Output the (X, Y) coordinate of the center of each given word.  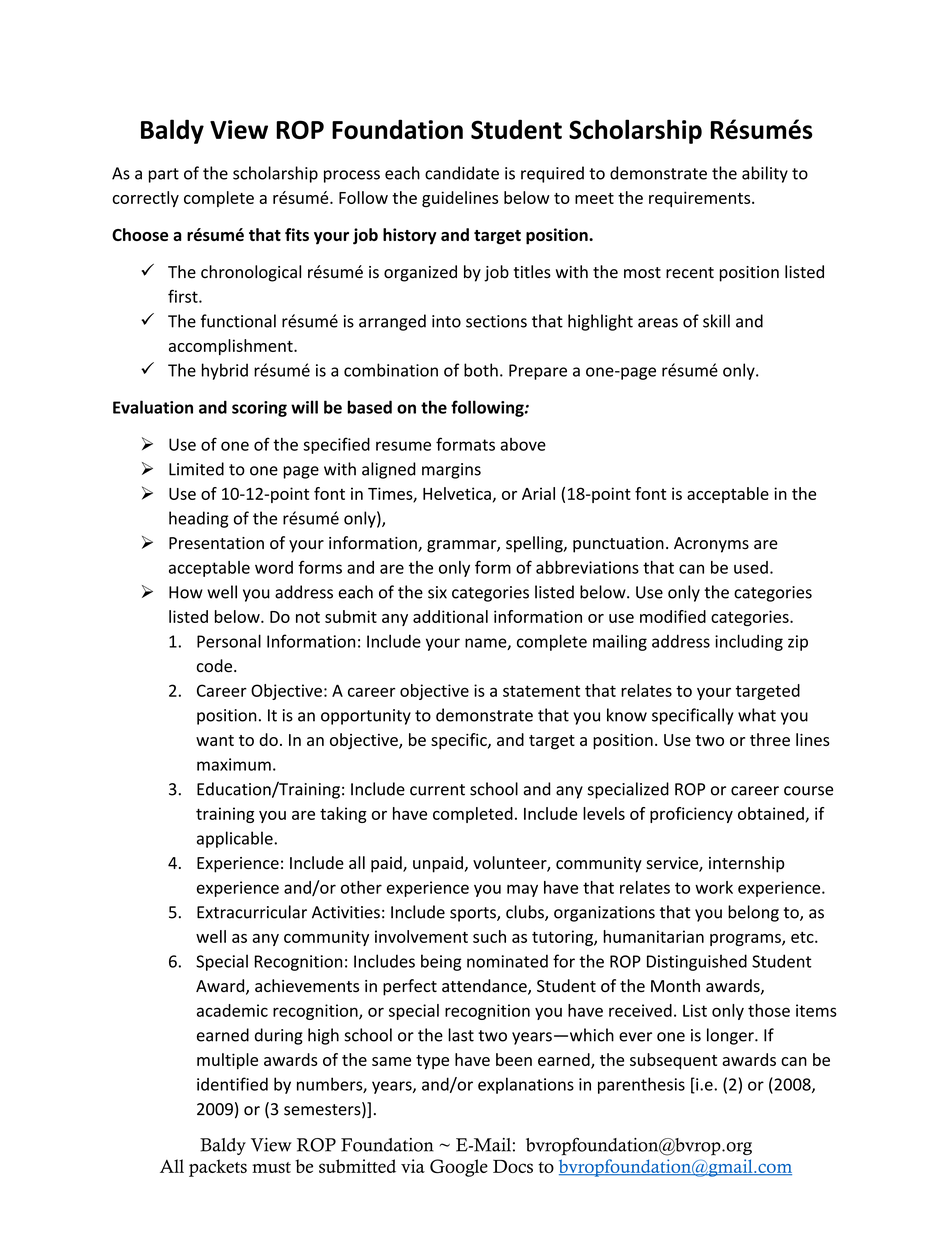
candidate (462, 173)
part (164, 175)
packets (218, 1168)
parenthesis (641, 1085)
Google (459, 1168)
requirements (701, 199)
